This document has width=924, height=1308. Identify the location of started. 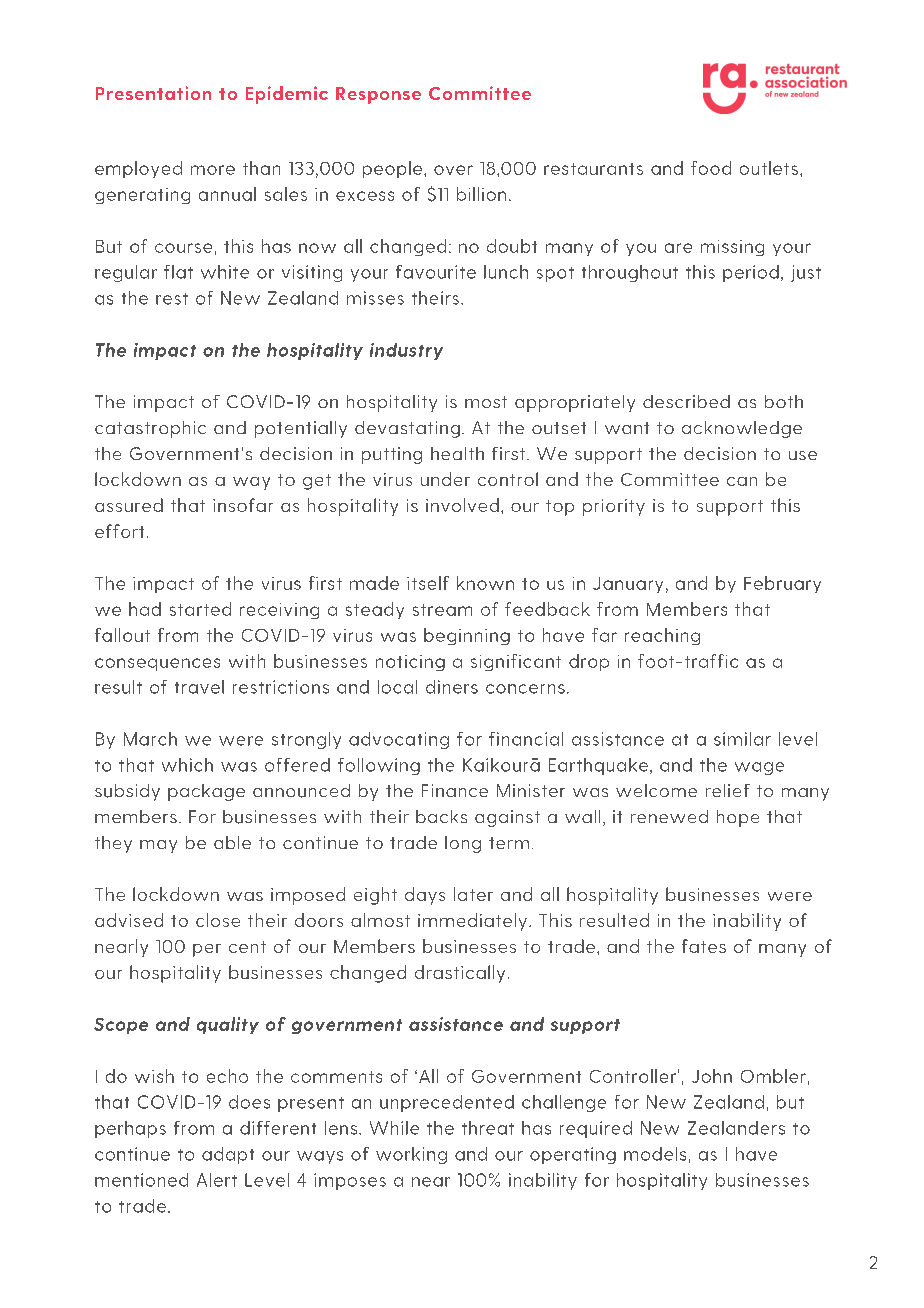
(200, 609).
